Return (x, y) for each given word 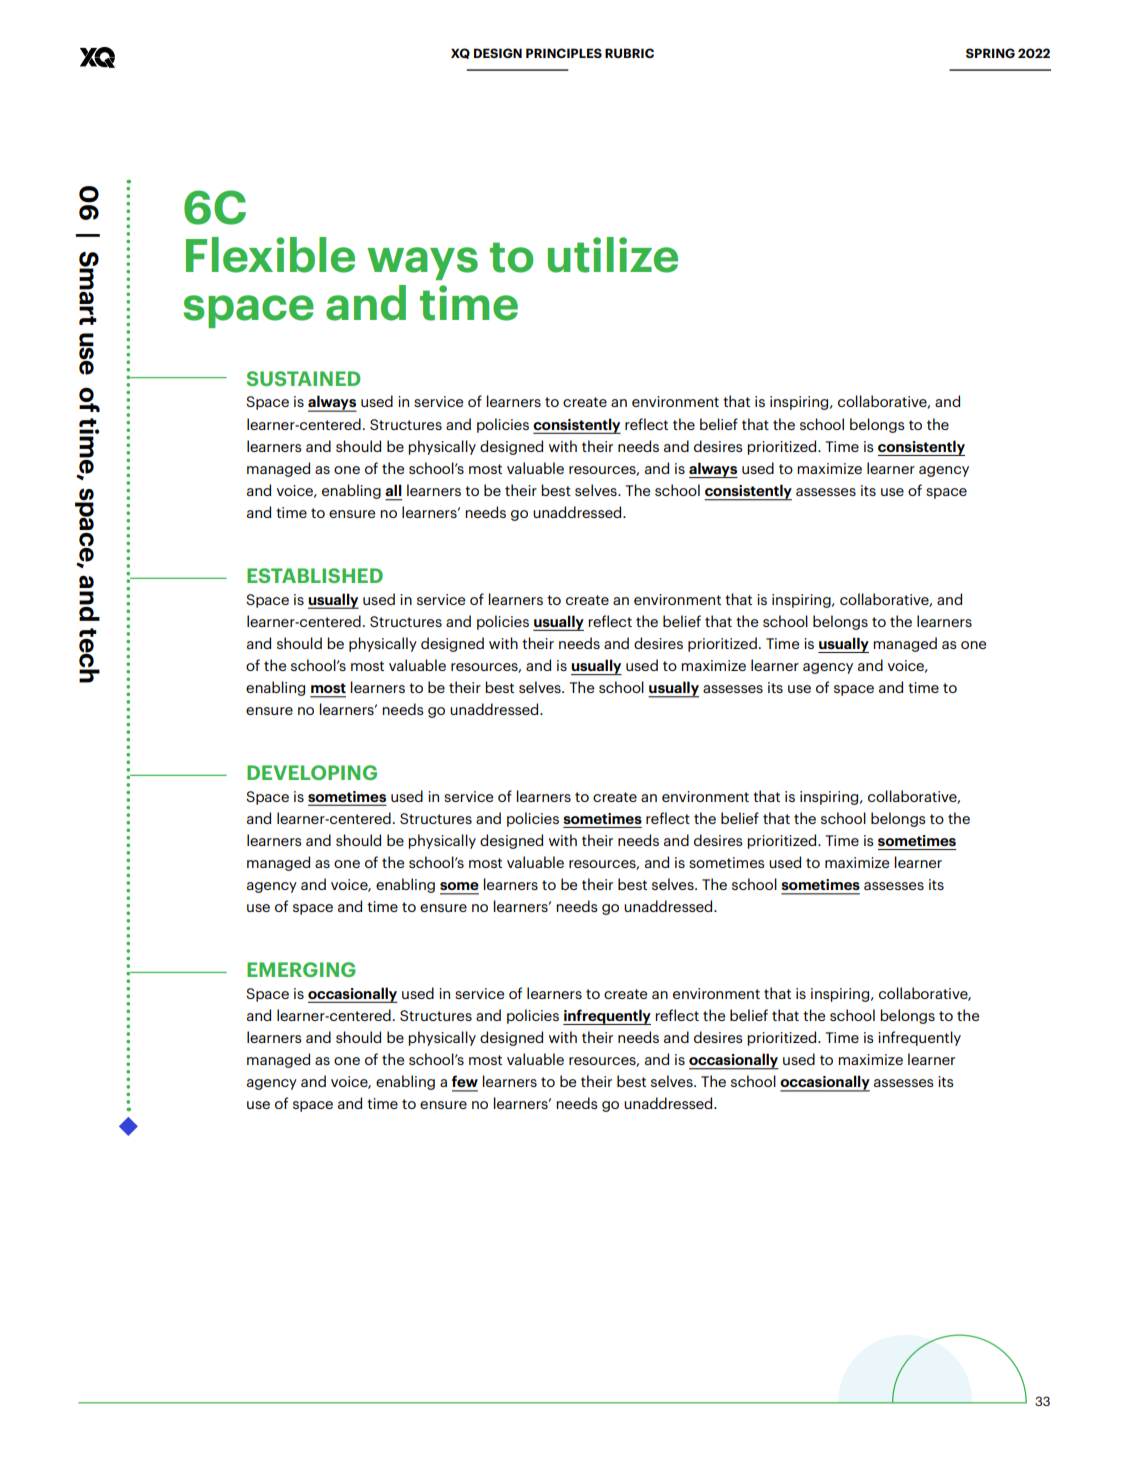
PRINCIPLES (564, 53)
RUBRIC (629, 53)
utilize (613, 255)
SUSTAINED (304, 378)
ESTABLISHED (315, 575)
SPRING (990, 53)
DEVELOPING (312, 772)
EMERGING (301, 969)
